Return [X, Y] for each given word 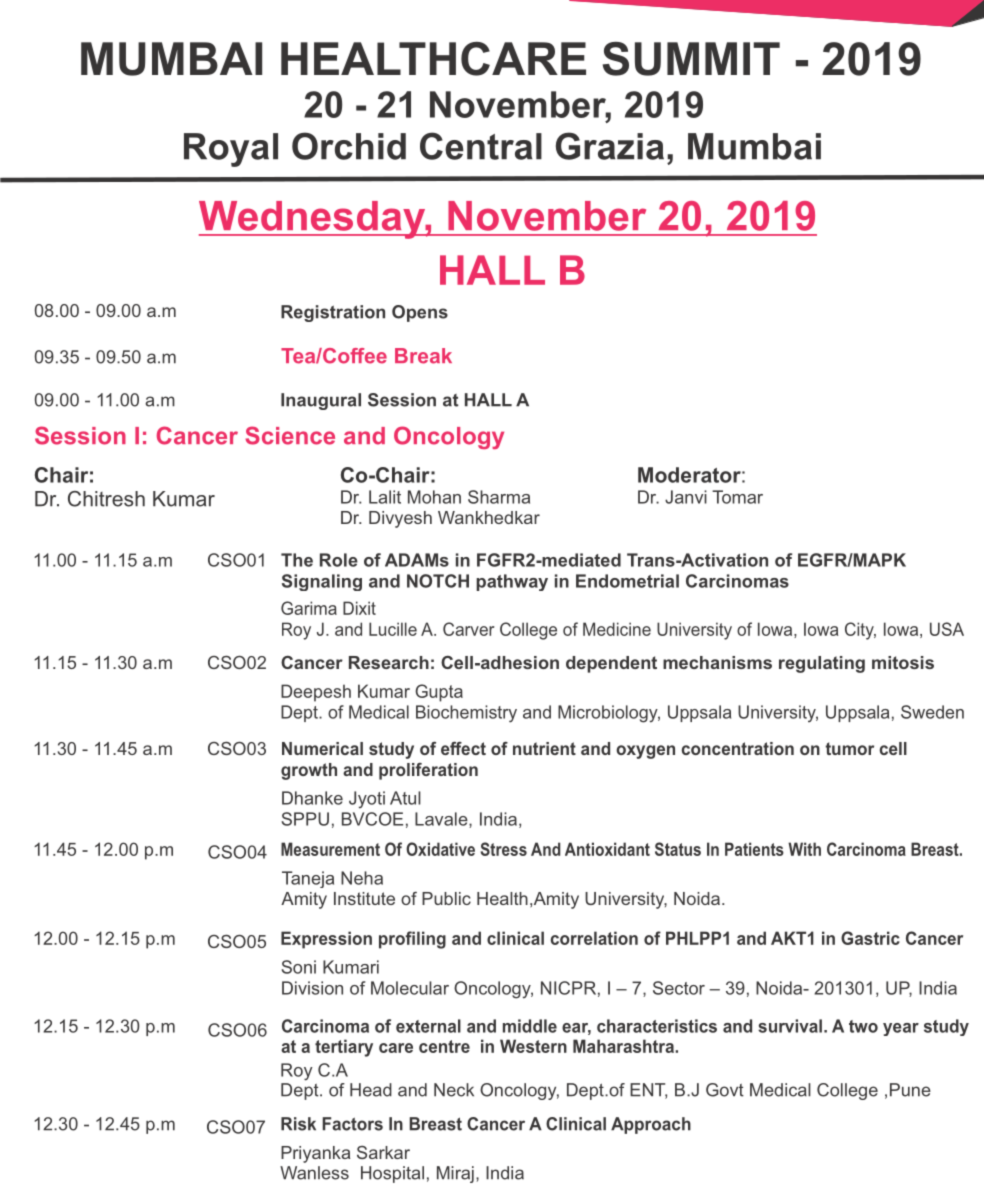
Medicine [617, 629]
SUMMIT [691, 59]
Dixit [359, 608]
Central [481, 146]
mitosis [903, 662]
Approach [651, 1125]
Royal [231, 150]
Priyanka [315, 1154]
